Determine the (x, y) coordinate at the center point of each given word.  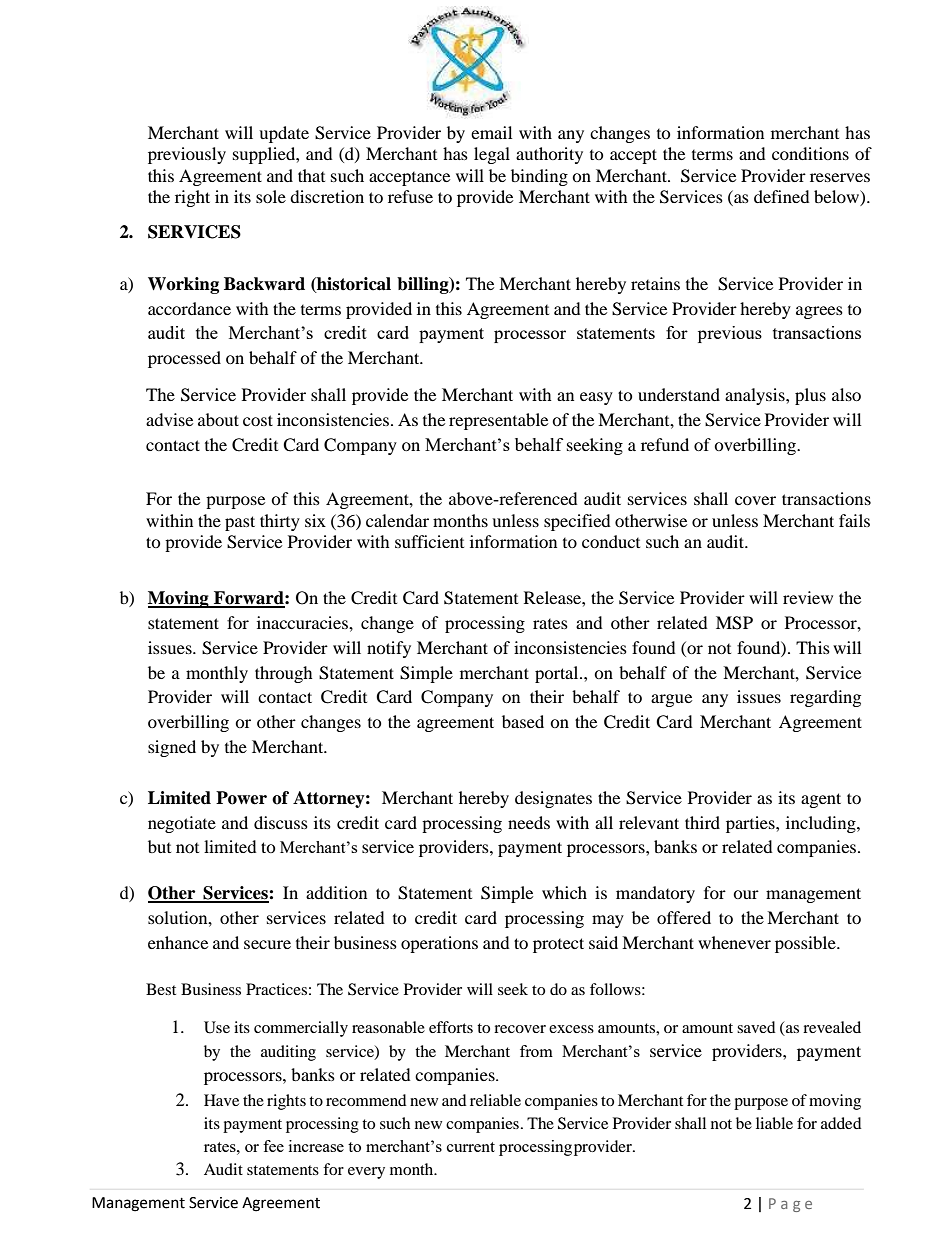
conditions (810, 153)
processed (184, 359)
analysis (756, 396)
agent (821, 800)
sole (271, 196)
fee (273, 1146)
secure (267, 944)
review (808, 597)
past (240, 523)
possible (806, 944)
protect (558, 945)
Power (241, 798)
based (523, 721)
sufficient (429, 541)
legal (492, 155)
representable (498, 421)
